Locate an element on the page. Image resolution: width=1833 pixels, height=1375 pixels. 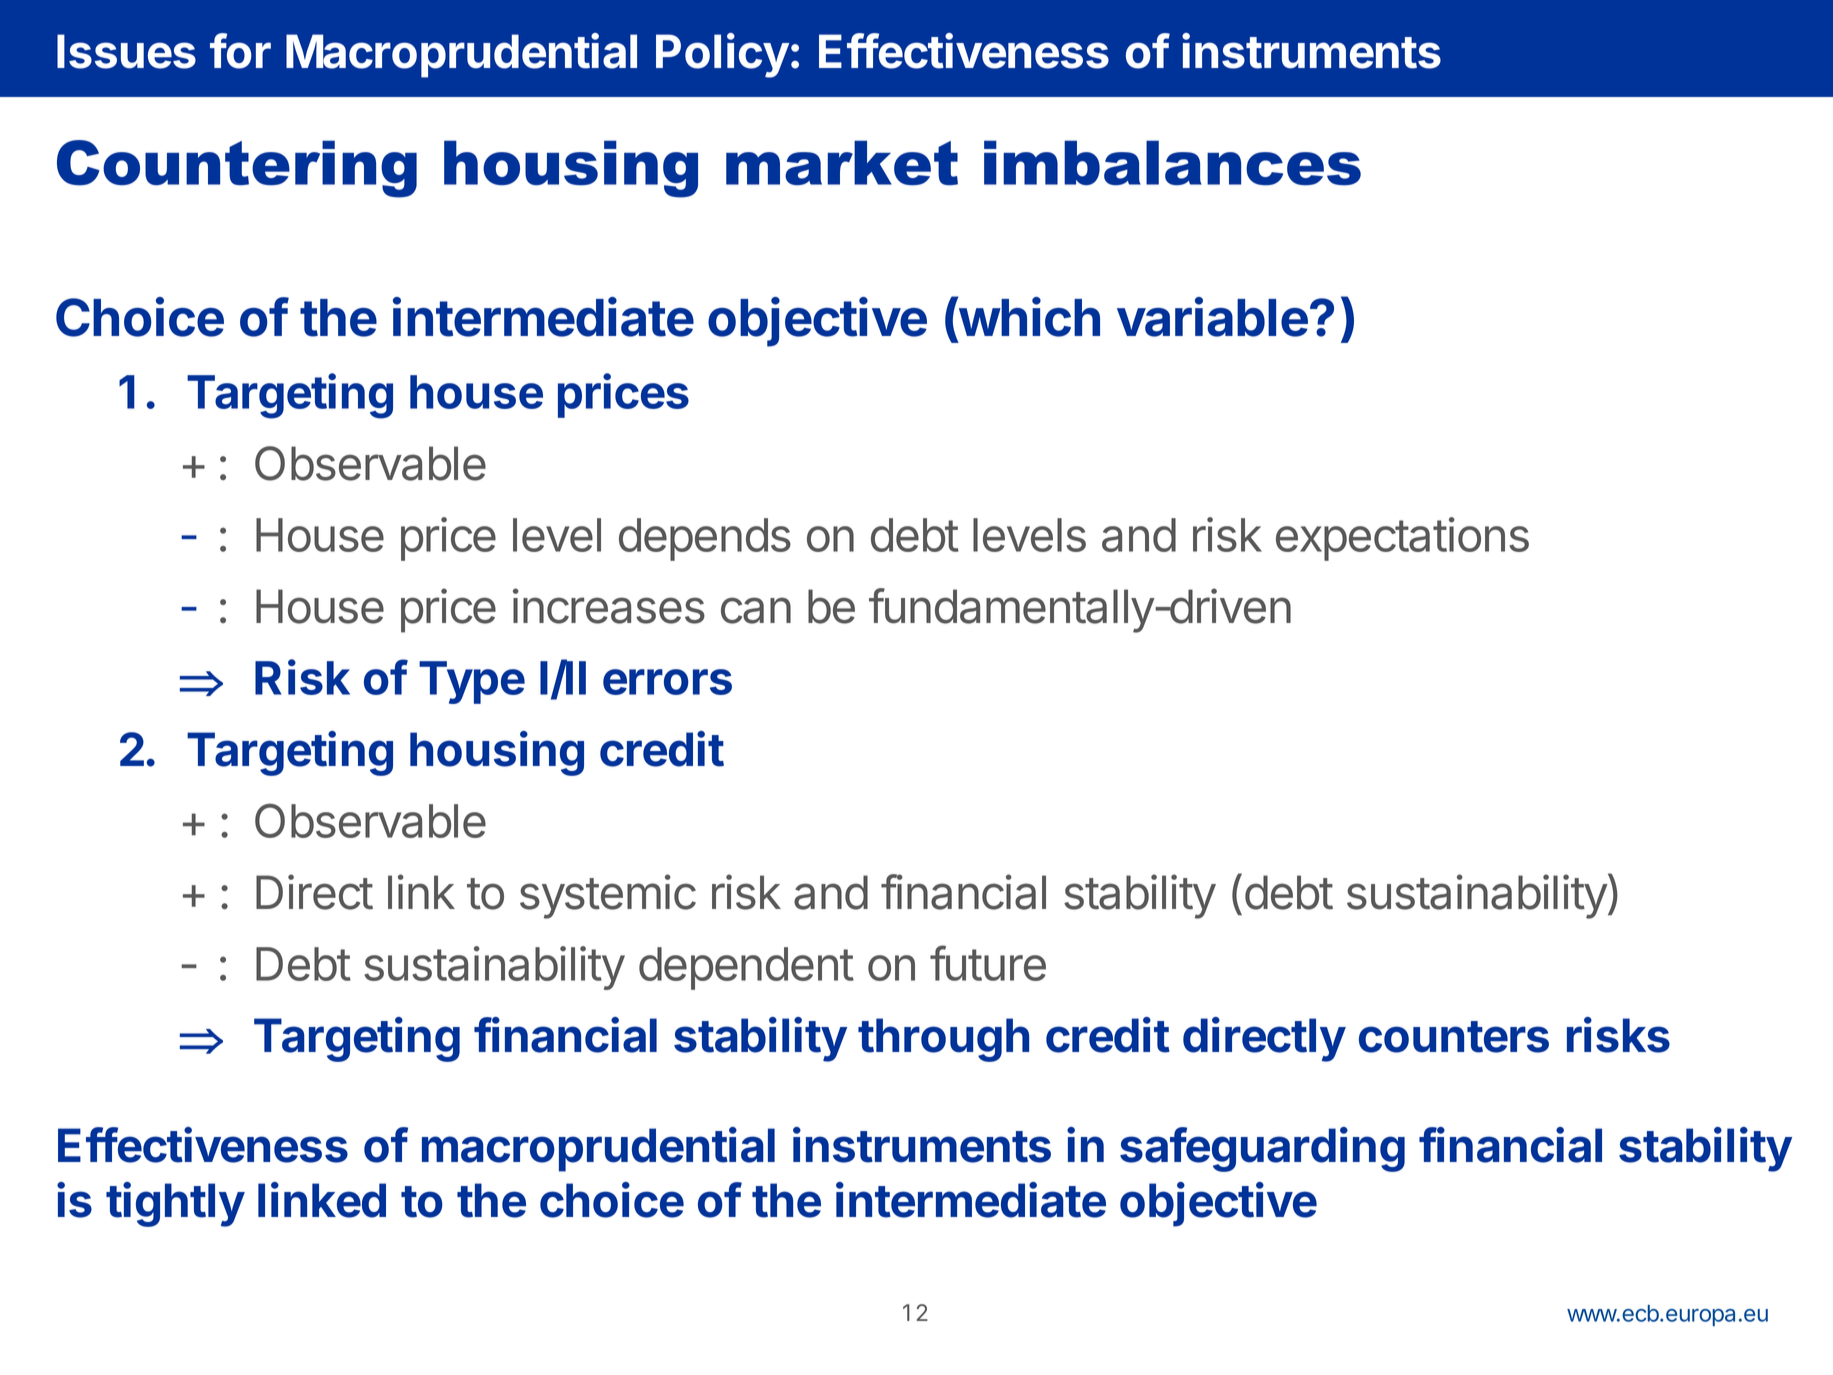
expectations is located at coordinates (1402, 539).
